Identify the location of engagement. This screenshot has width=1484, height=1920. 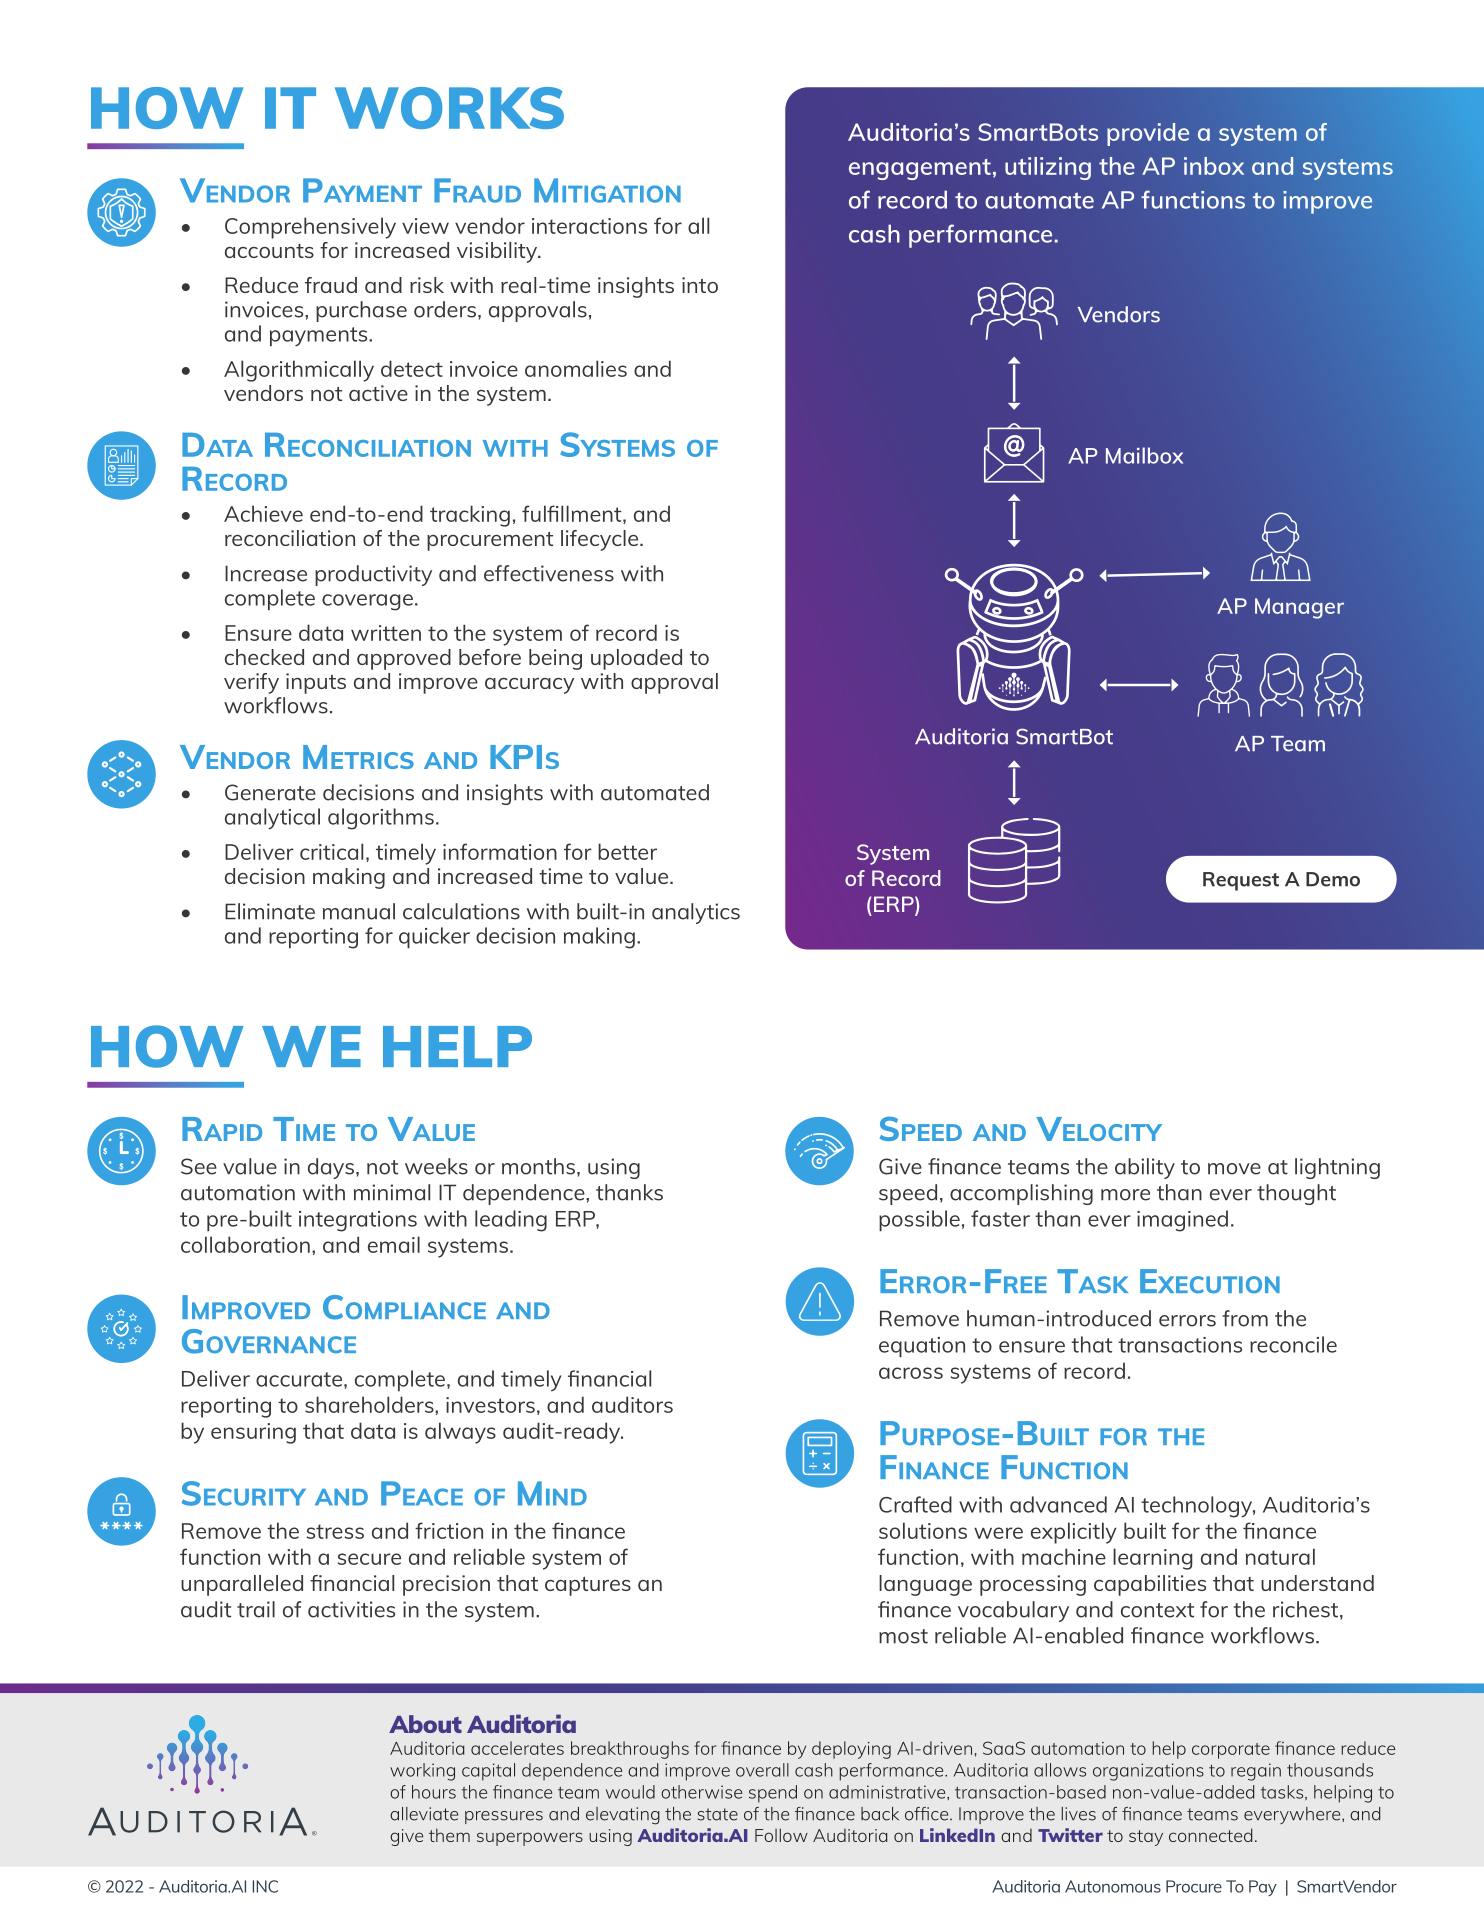
(920, 169).
